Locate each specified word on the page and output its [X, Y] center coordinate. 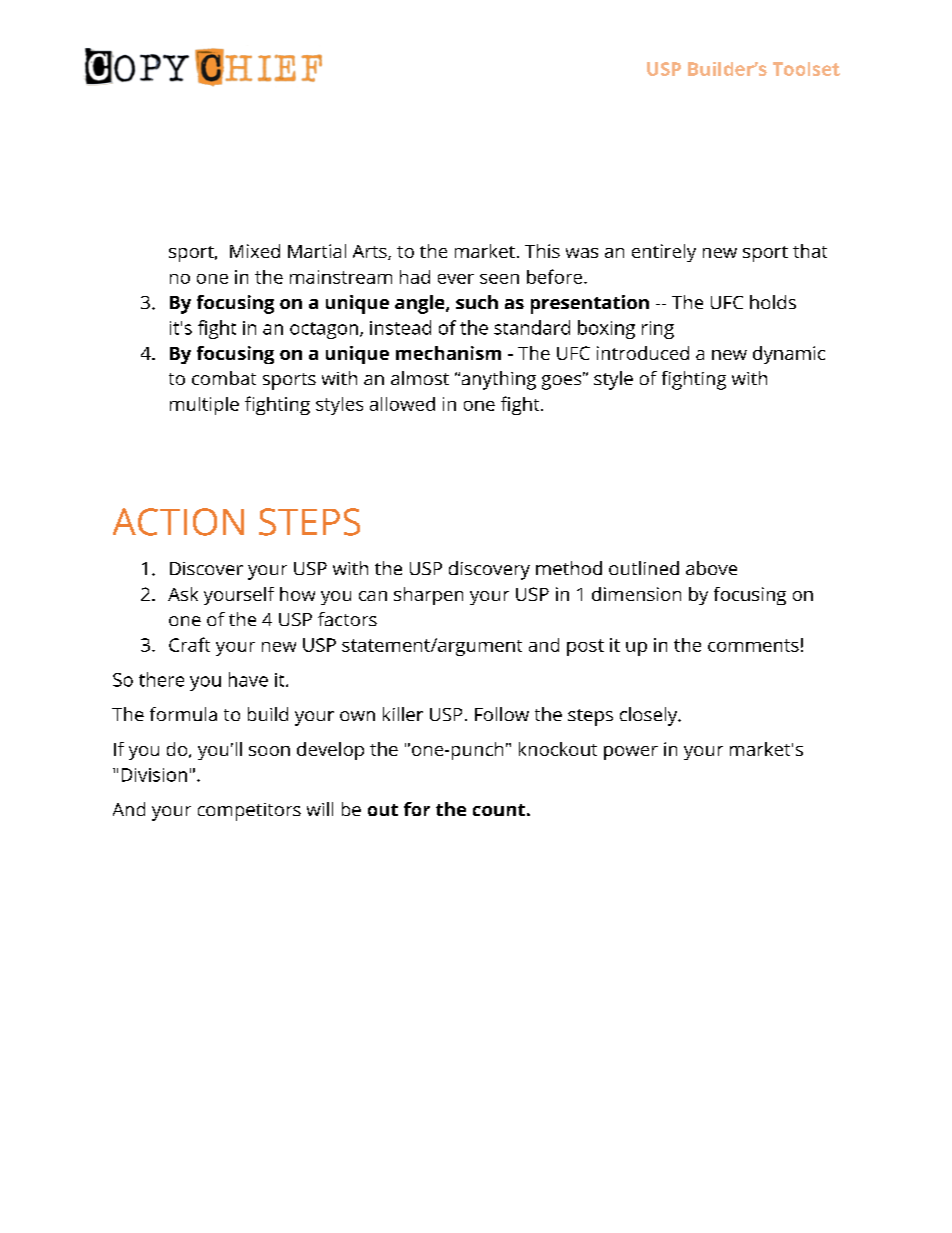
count [499, 810]
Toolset [806, 69]
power [631, 753]
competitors [249, 812]
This [542, 251]
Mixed [255, 251]
